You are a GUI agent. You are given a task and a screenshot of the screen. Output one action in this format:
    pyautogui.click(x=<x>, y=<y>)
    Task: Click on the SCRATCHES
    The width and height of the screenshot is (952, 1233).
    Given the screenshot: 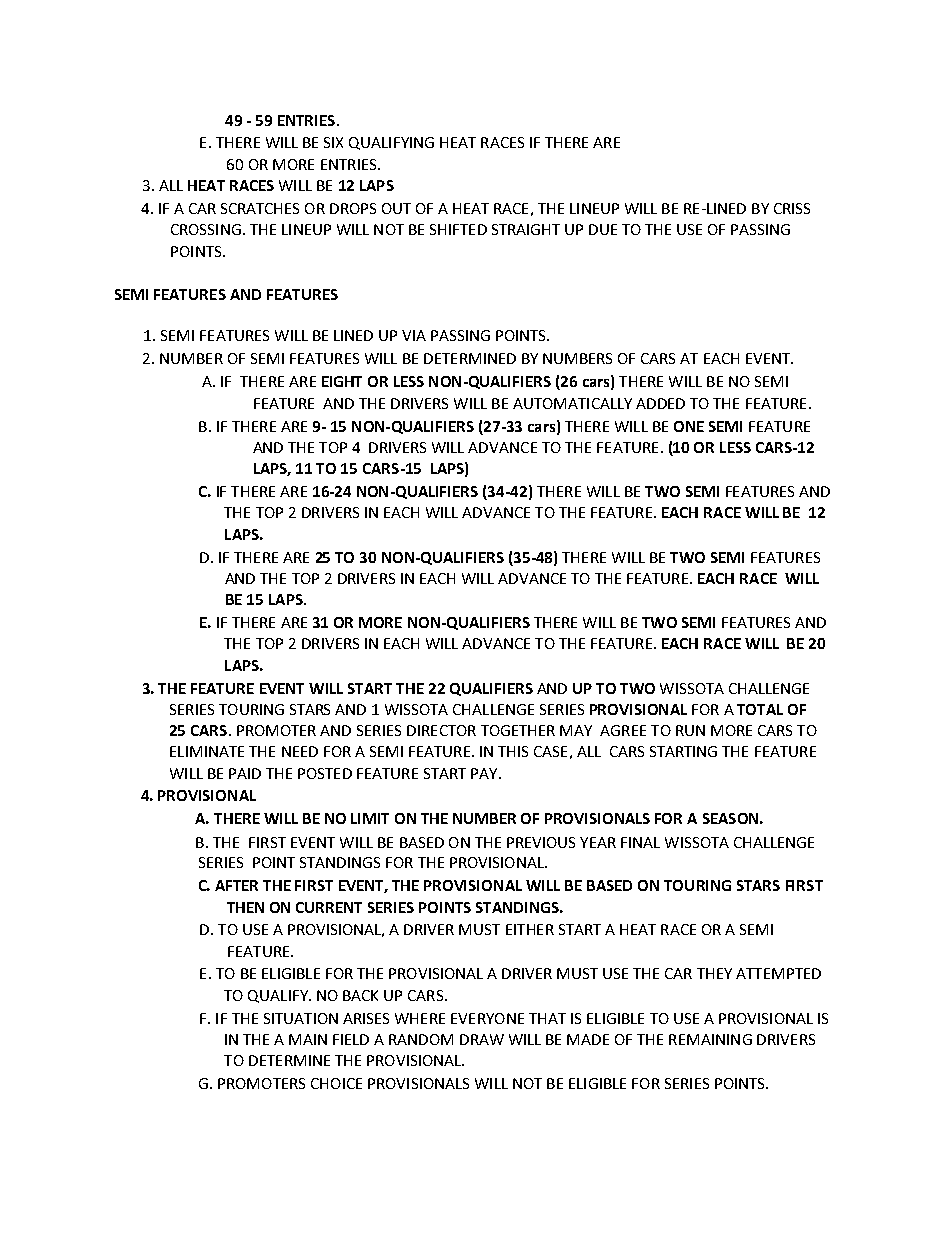 What is the action you would take?
    pyautogui.click(x=260, y=208)
